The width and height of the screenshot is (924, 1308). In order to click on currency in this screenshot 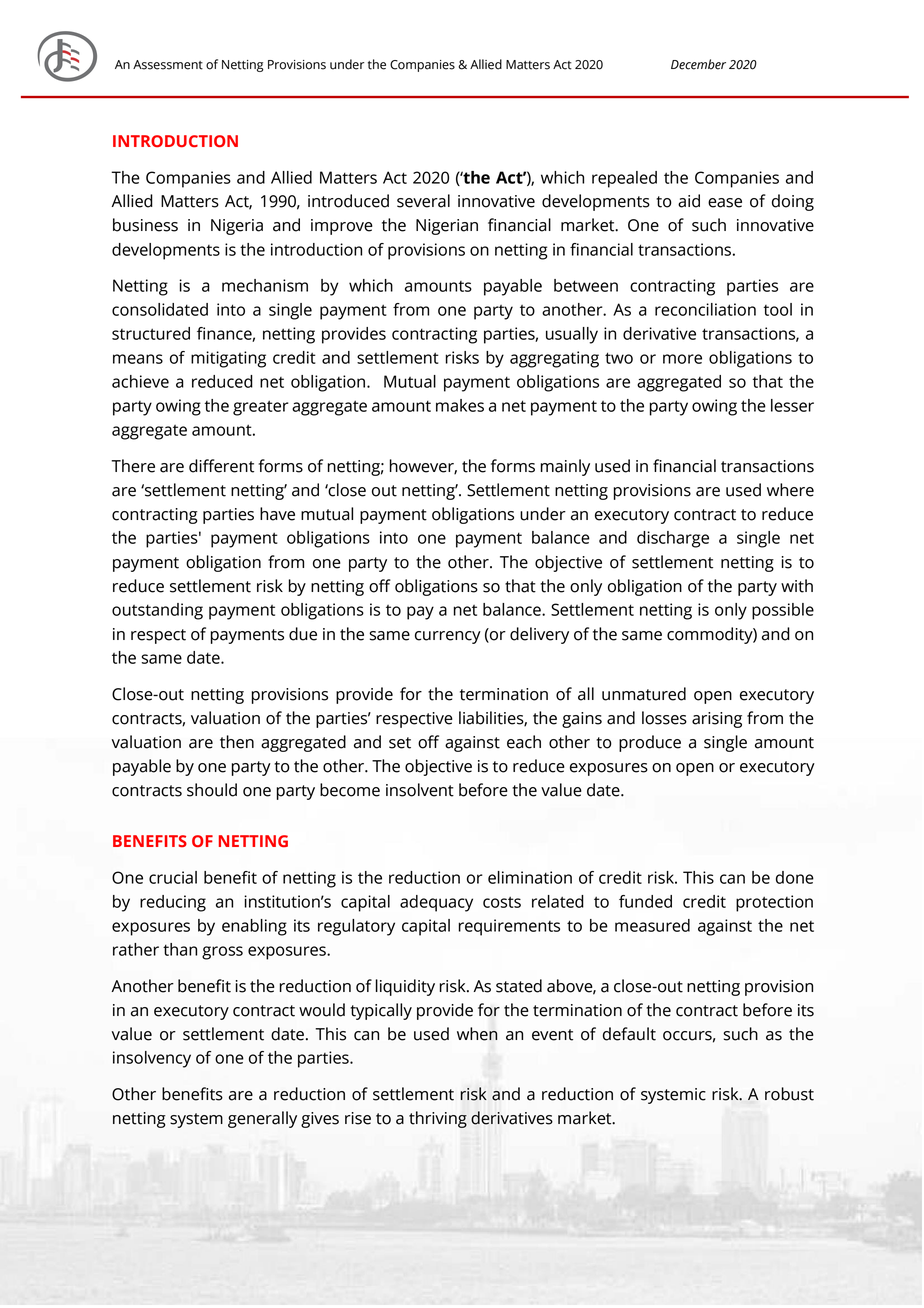, I will do `click(448, 637)`.
